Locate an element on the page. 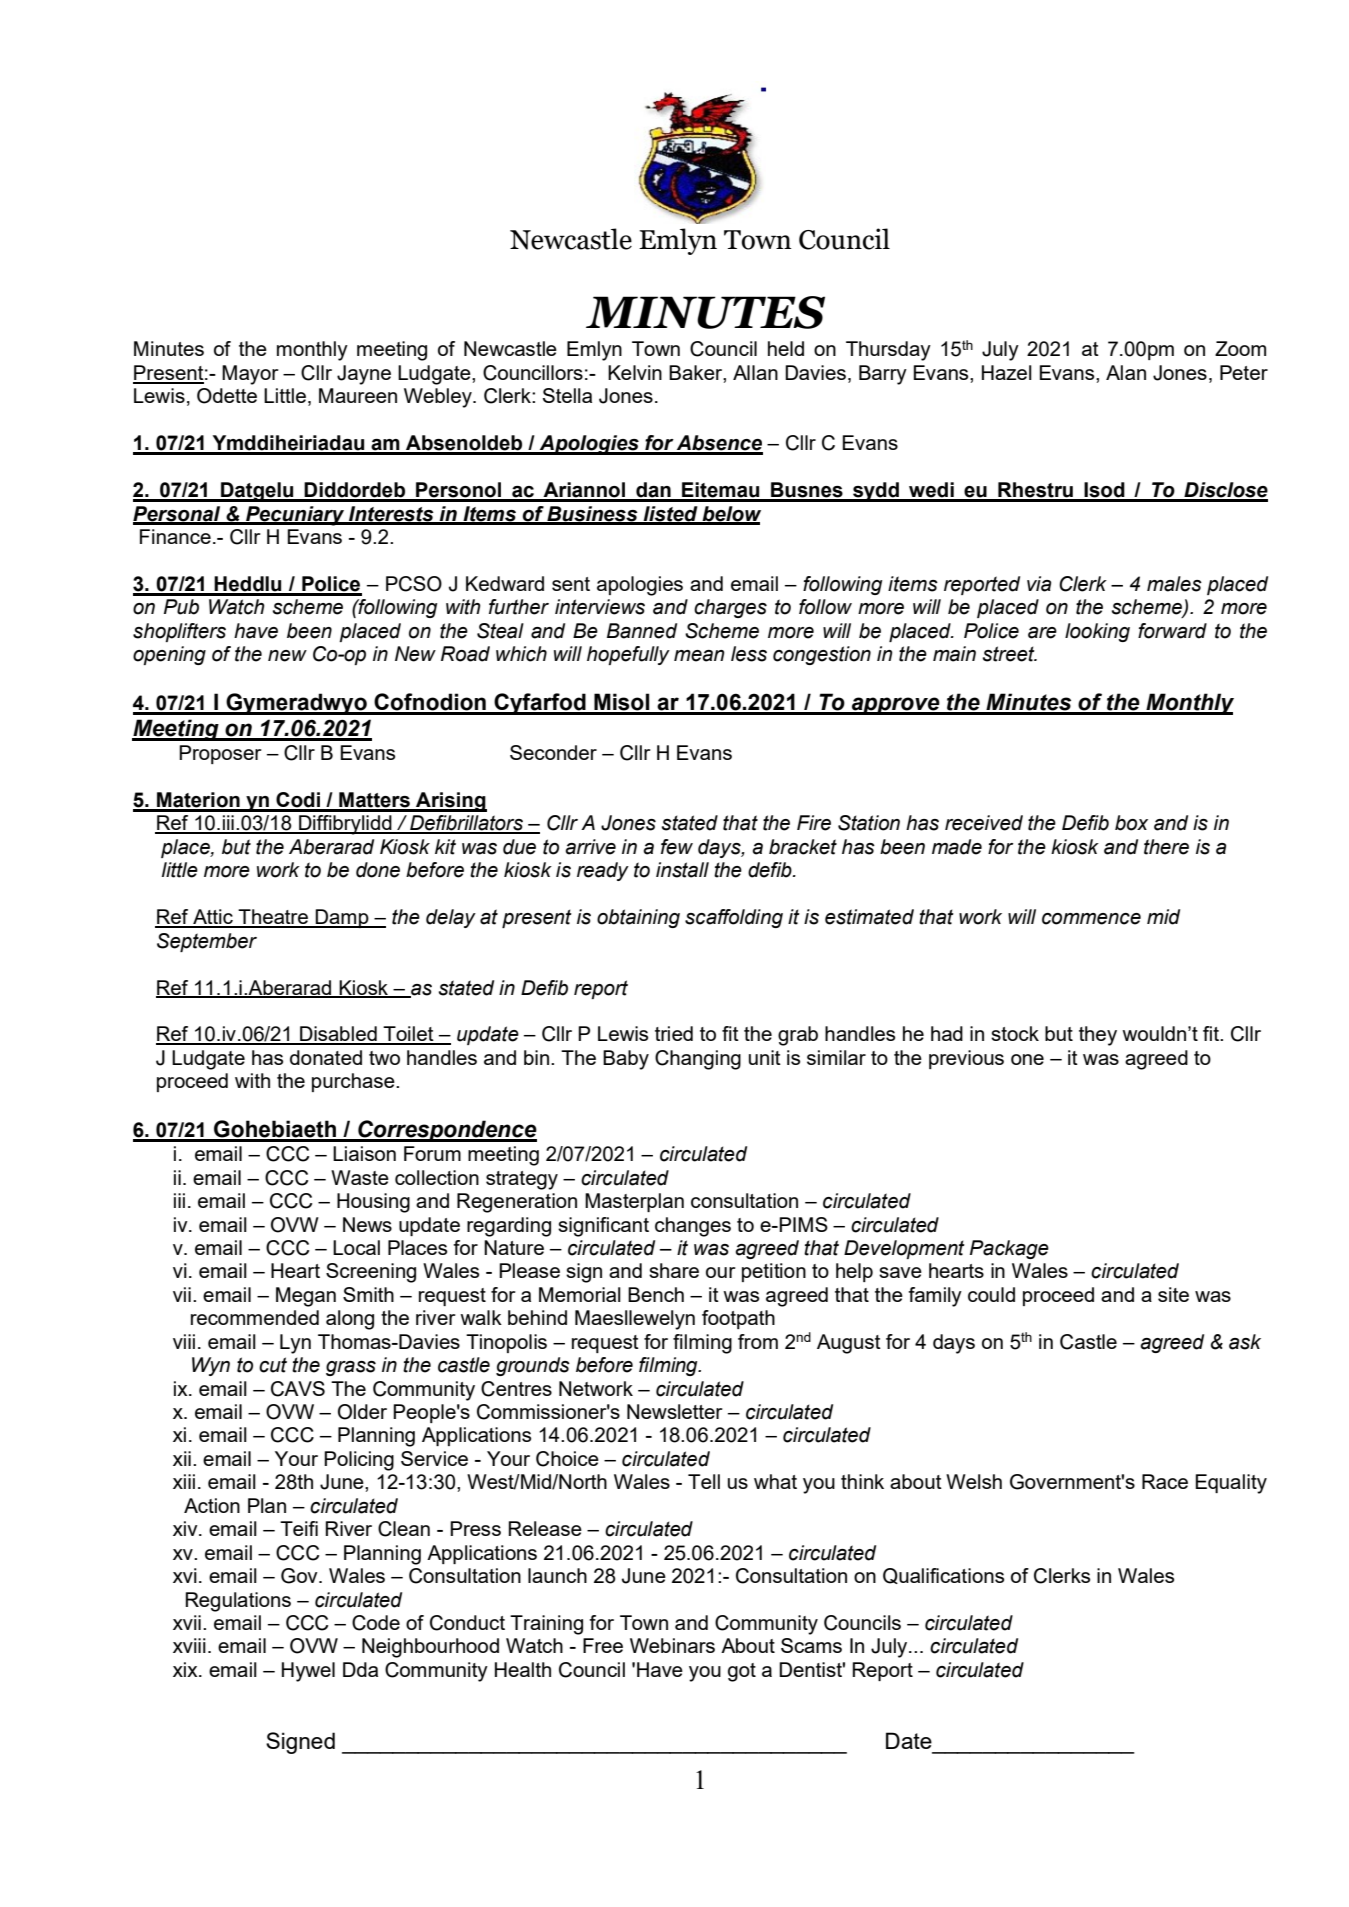 Image resolution: width=1349 pixels, height=1907 pixels. from is located at coordinates (758, 1341).
